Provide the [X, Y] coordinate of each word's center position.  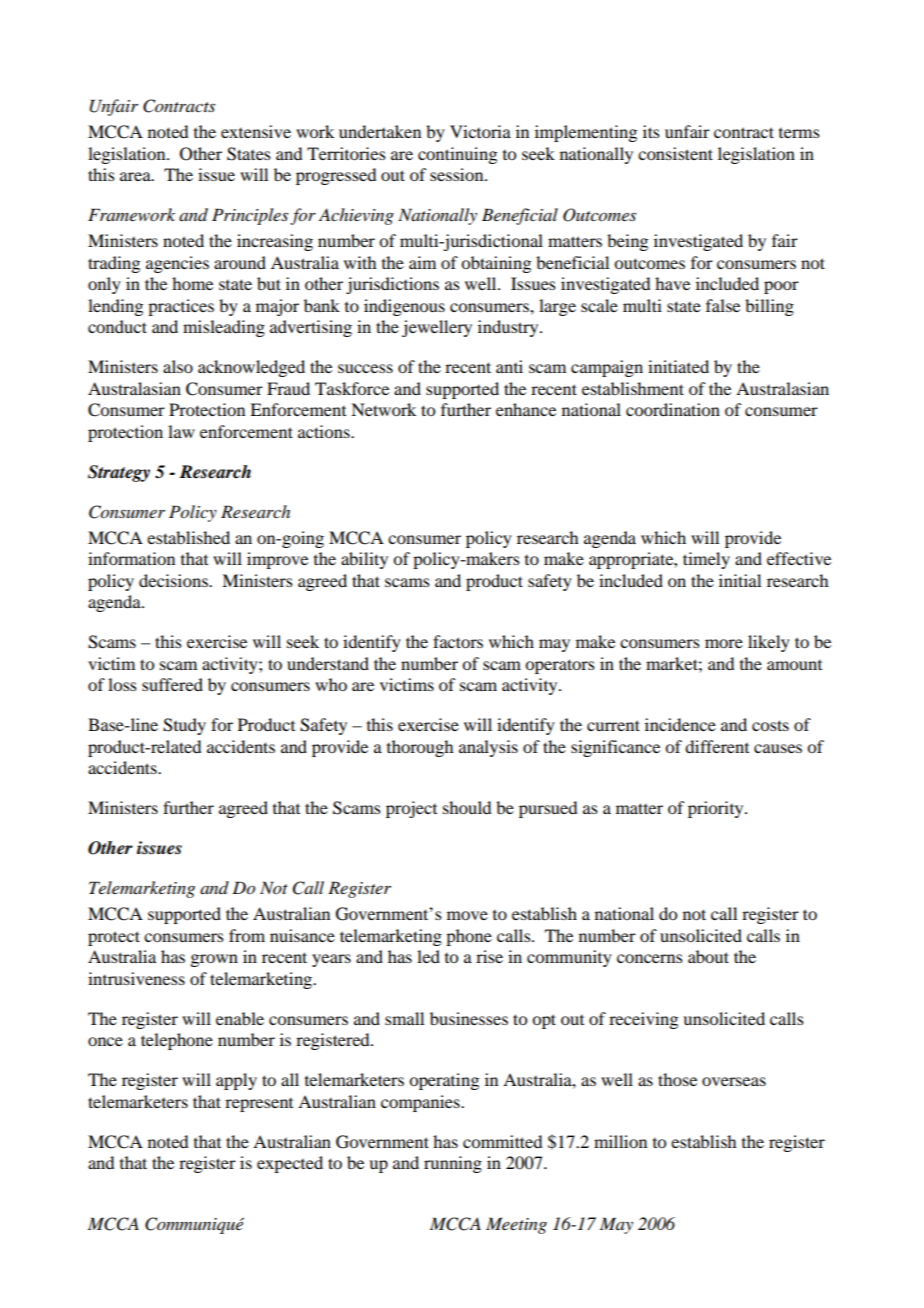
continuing [457, 155]
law [181, 431]
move [467, 915]
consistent [675, 153]
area [136, 176]
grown [214, 960]
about [708, 956]
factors [458, 641]
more [724, 643]
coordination [673, 409]
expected [290, 1164]
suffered [172, 684]
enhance [526, 409]
